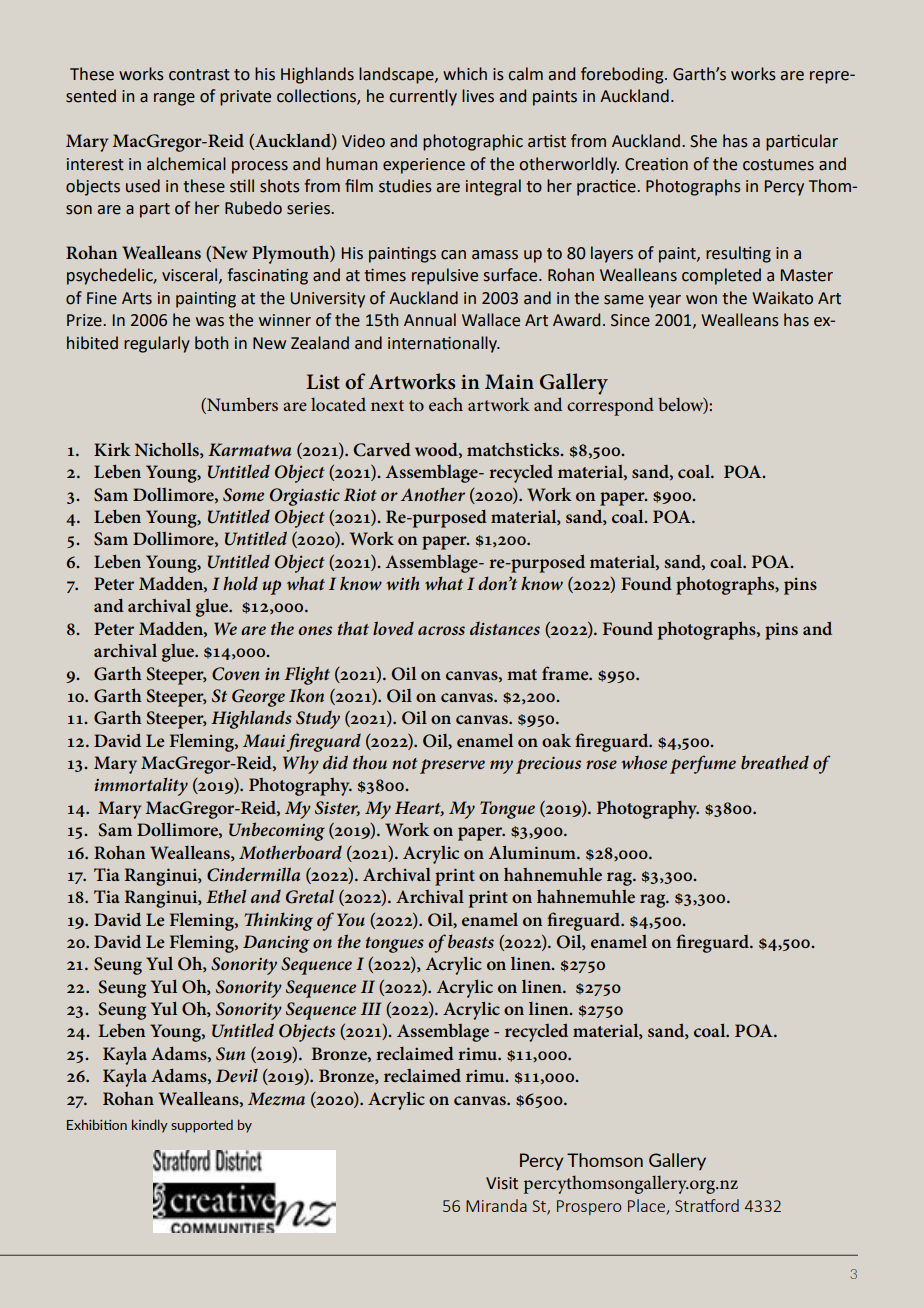  What do you see at coordinates (433, 494) in the screenshot?
I see `Another` at bounding box center [433, 494].
